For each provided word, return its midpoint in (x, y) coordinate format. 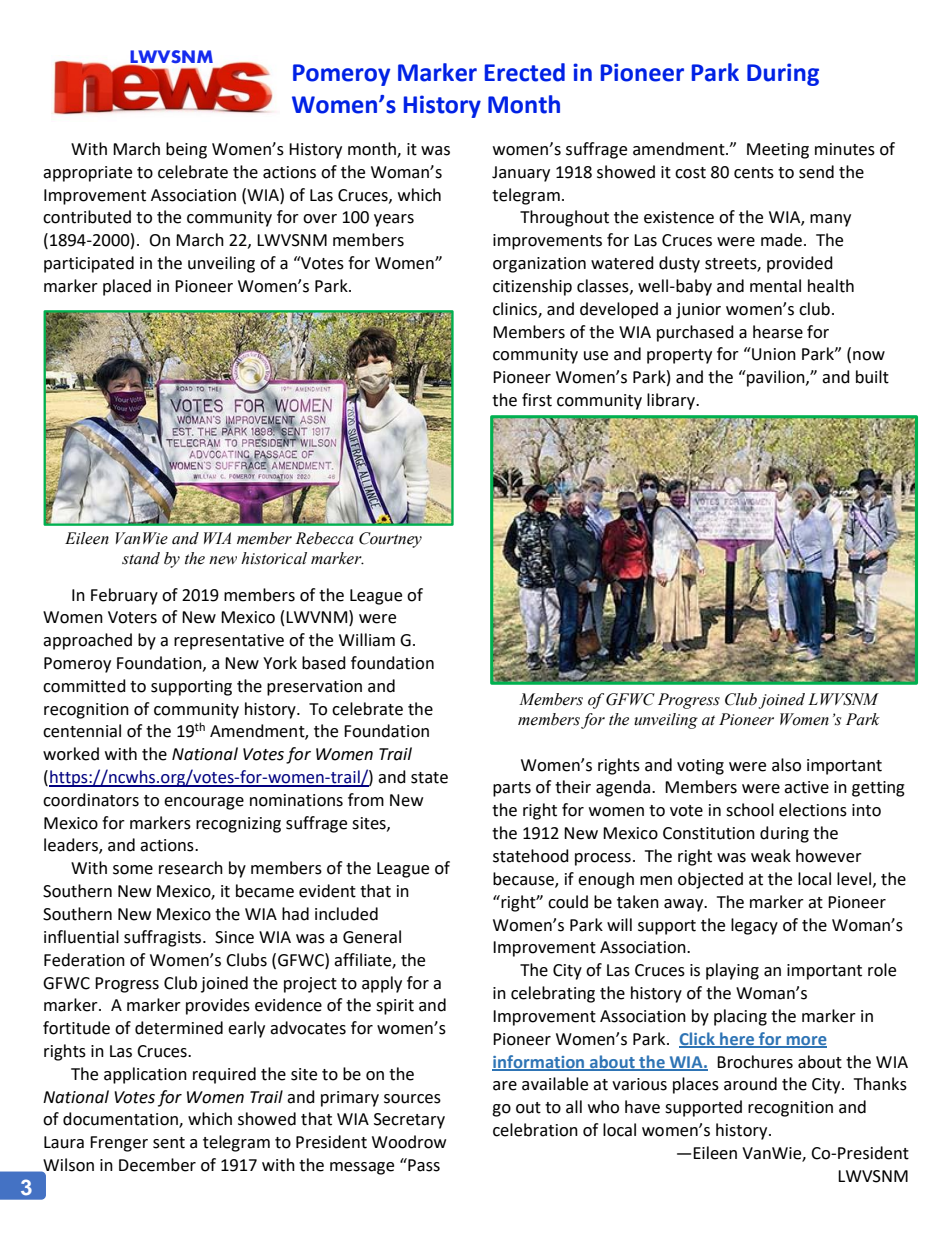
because (524, 880)
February (124, 596)
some (133, 870)
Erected (525, 72)
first (537, 400)
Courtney (390, 540)
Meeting (778, 151)
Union (773, 354)
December (157, 1165)
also (786, 765)
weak (771, 856)
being (186, 150)
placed (127, 287)
